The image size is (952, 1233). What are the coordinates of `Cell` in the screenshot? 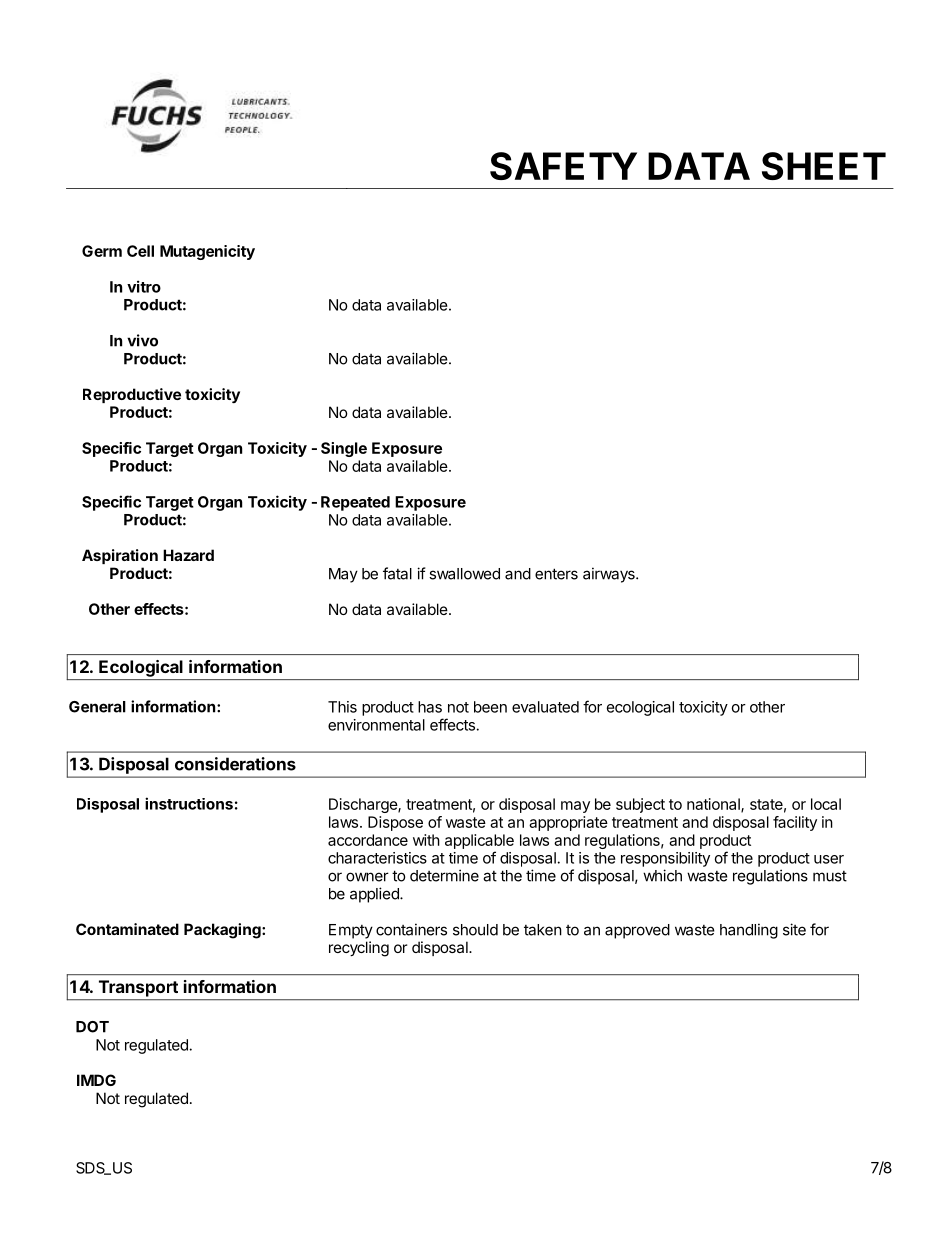 It's located at (140, 251).
